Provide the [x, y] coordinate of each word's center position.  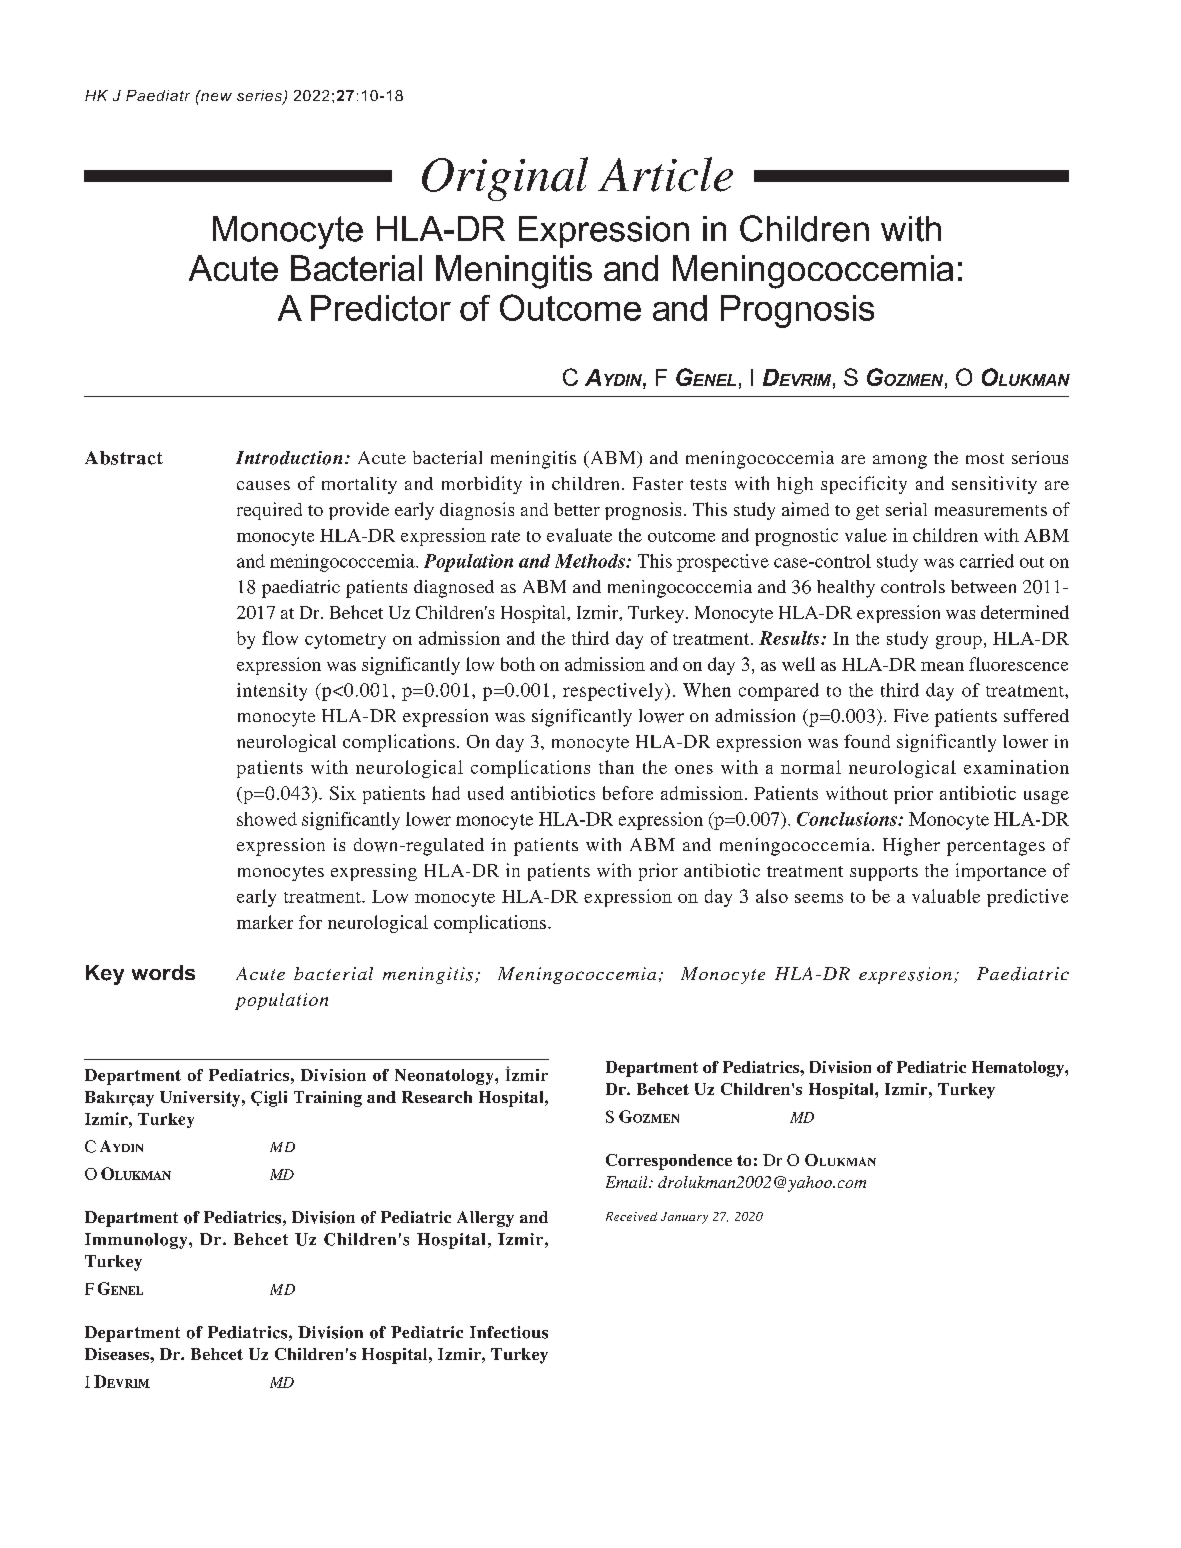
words [163, 972]
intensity [272, 692]
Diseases [118, 1354]
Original [505, 179]
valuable [946, 896]
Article [665, 174]
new [215, 95]
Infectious [509, 1332]
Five [911, 715]
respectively [614, 692]
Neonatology [445, 1077]
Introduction [289, 458]
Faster [658, 483]
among [900, 462]
